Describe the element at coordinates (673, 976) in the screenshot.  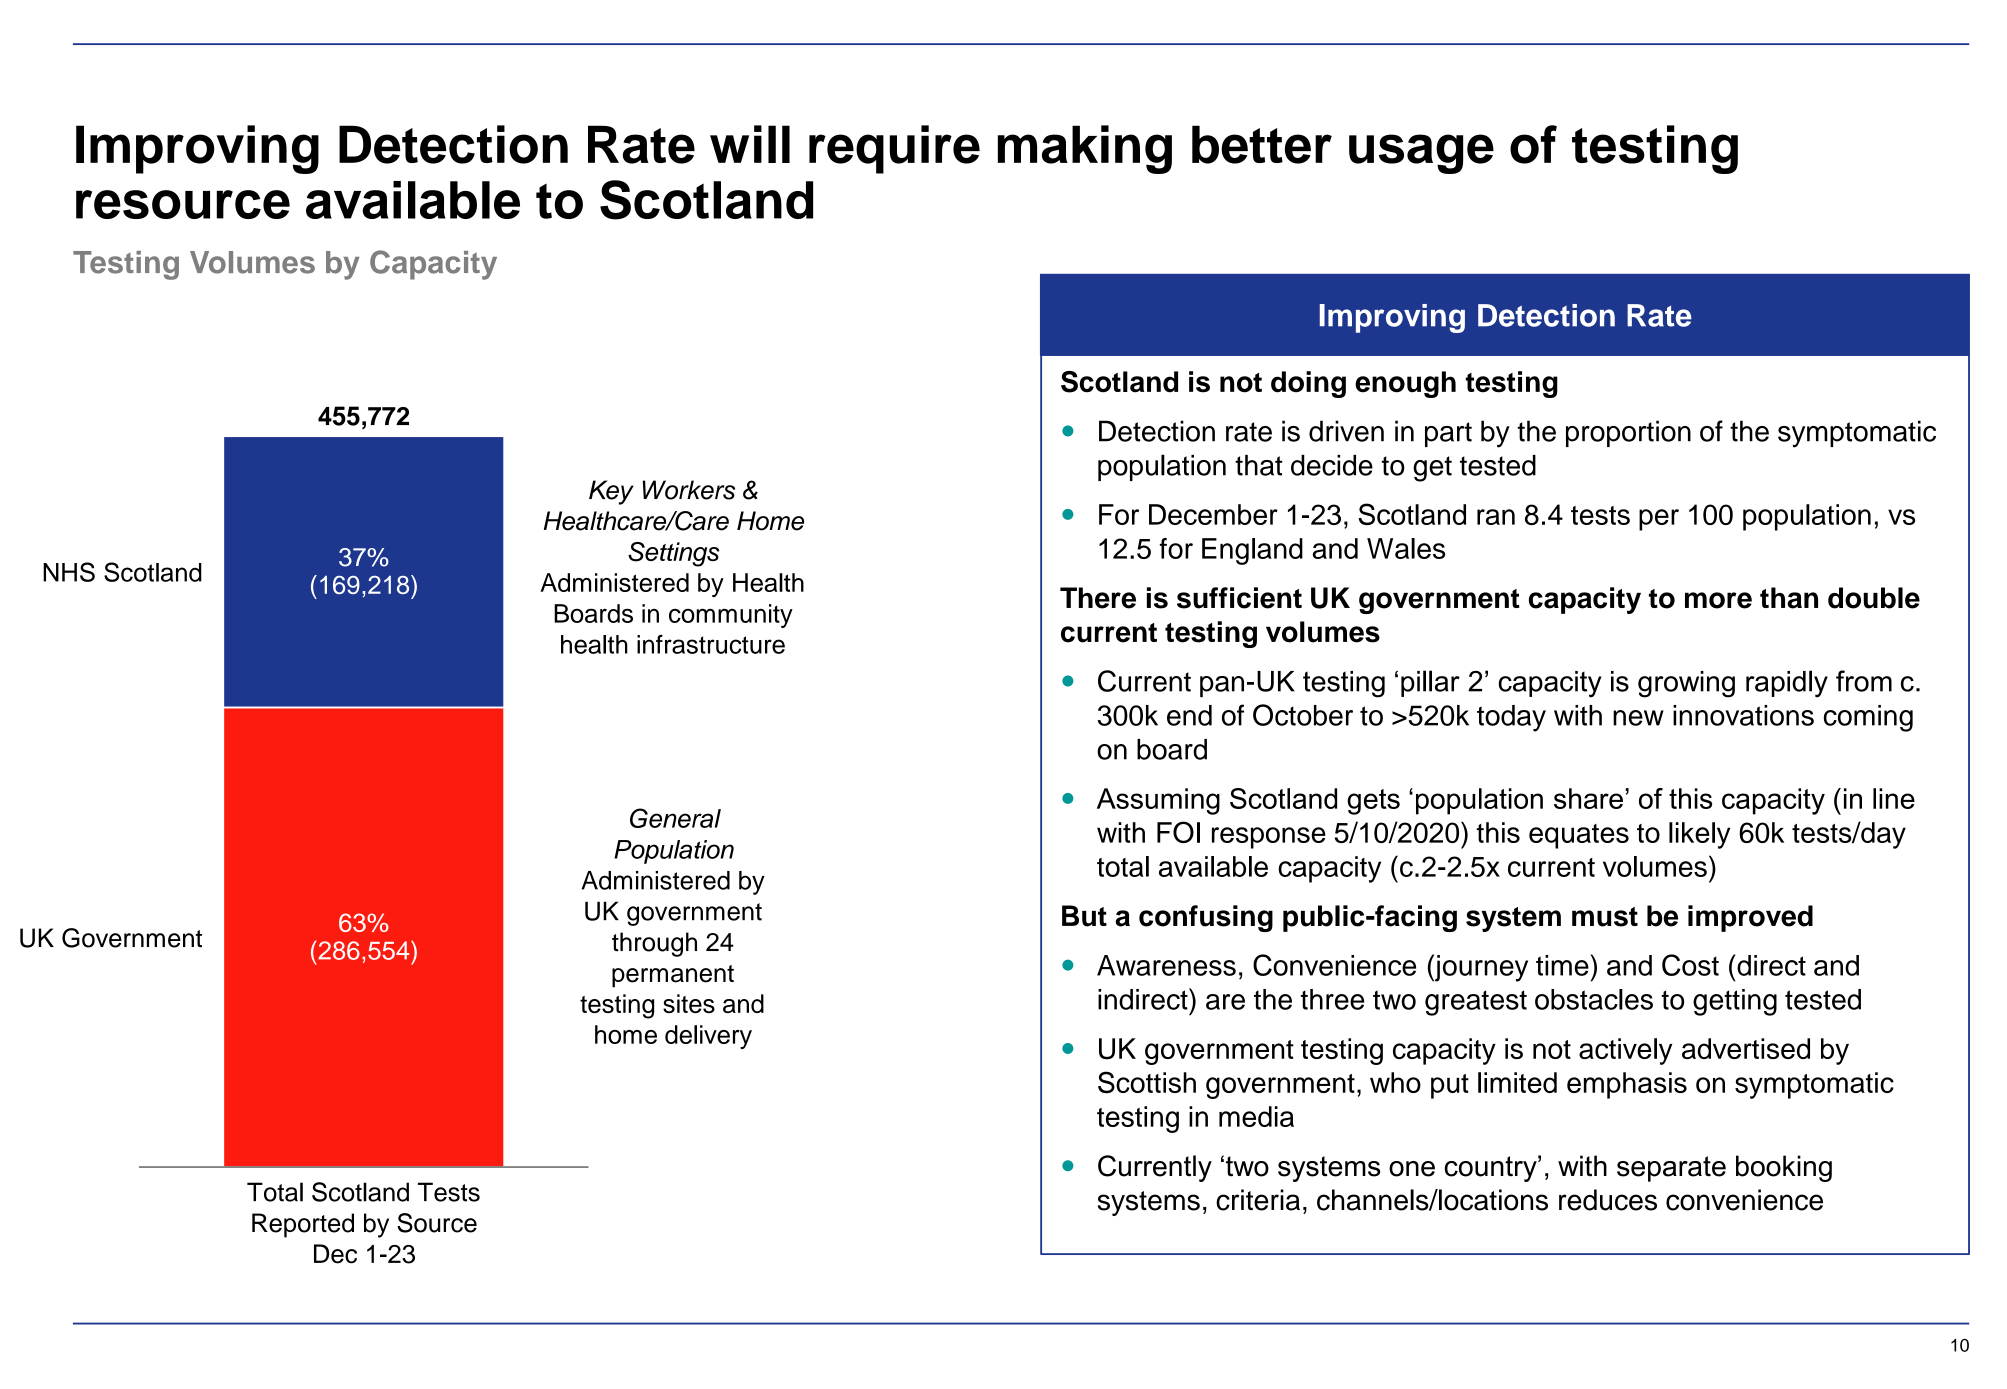
I see `permanent` at that location.
